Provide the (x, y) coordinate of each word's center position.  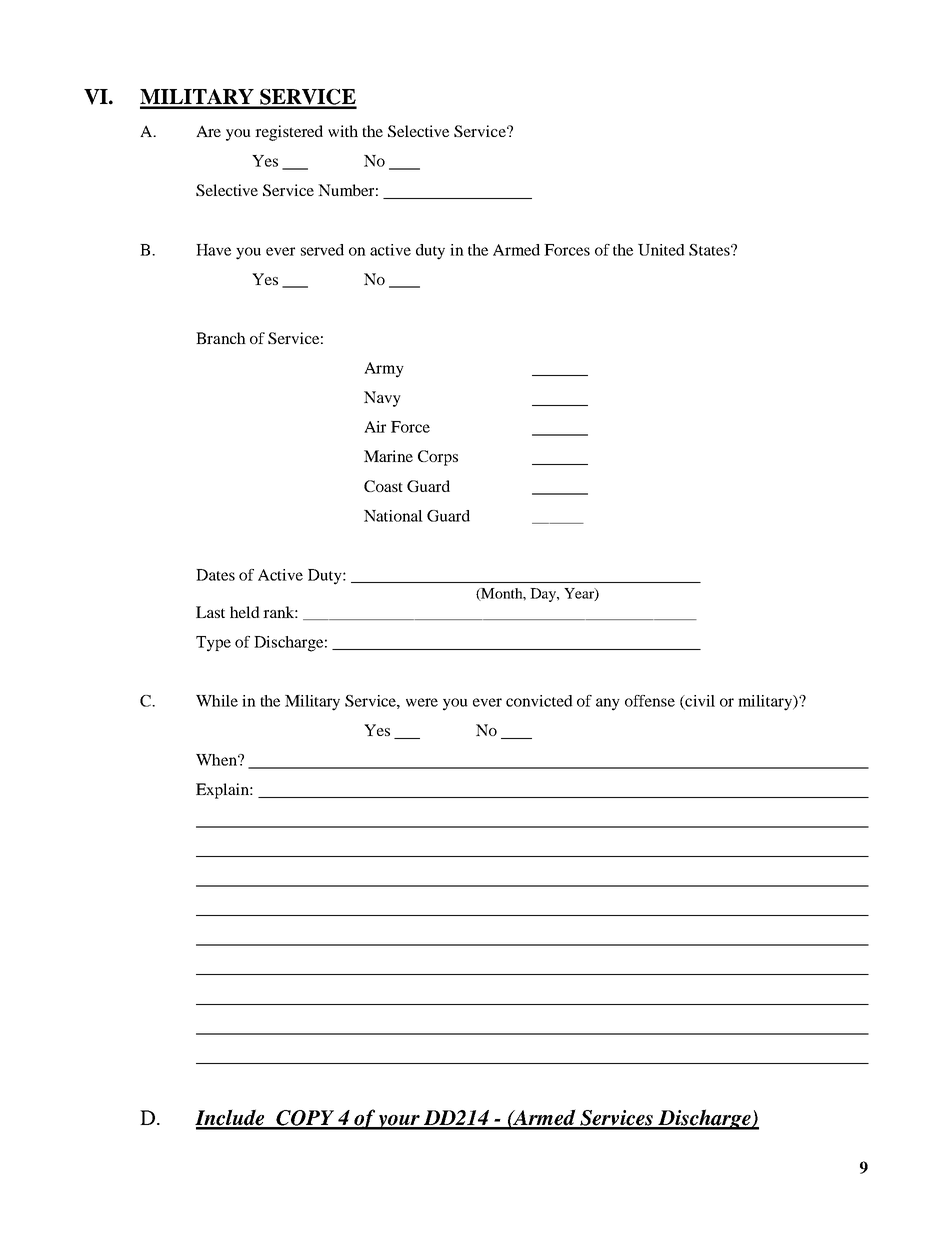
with (343, 131)
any (608, 704)
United (661, 250)
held (245, 612)
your (398, 1122)
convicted (539, 701)
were (422, 702)
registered (289, 133)
